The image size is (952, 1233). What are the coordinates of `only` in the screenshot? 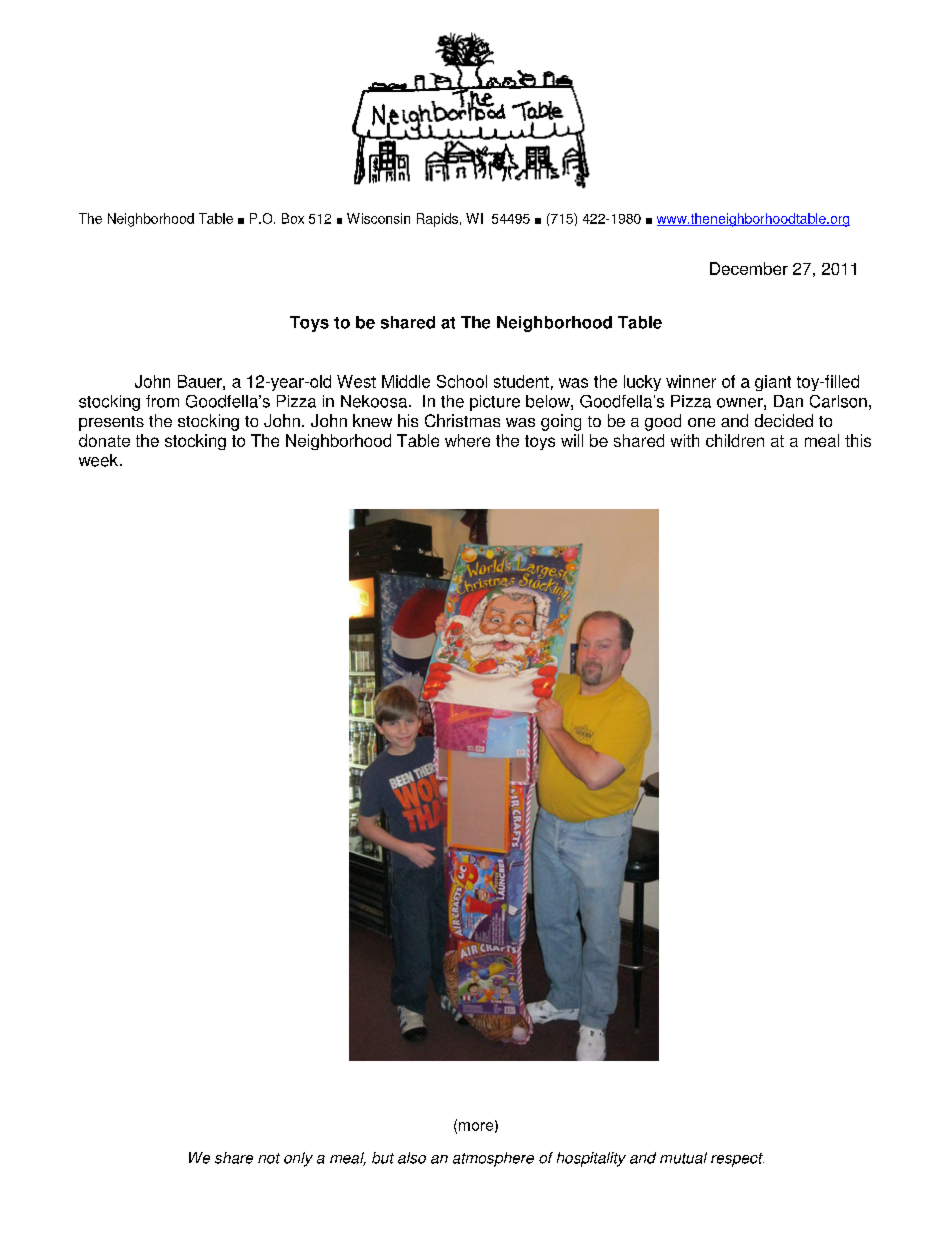 It's located at (298, 1159).
